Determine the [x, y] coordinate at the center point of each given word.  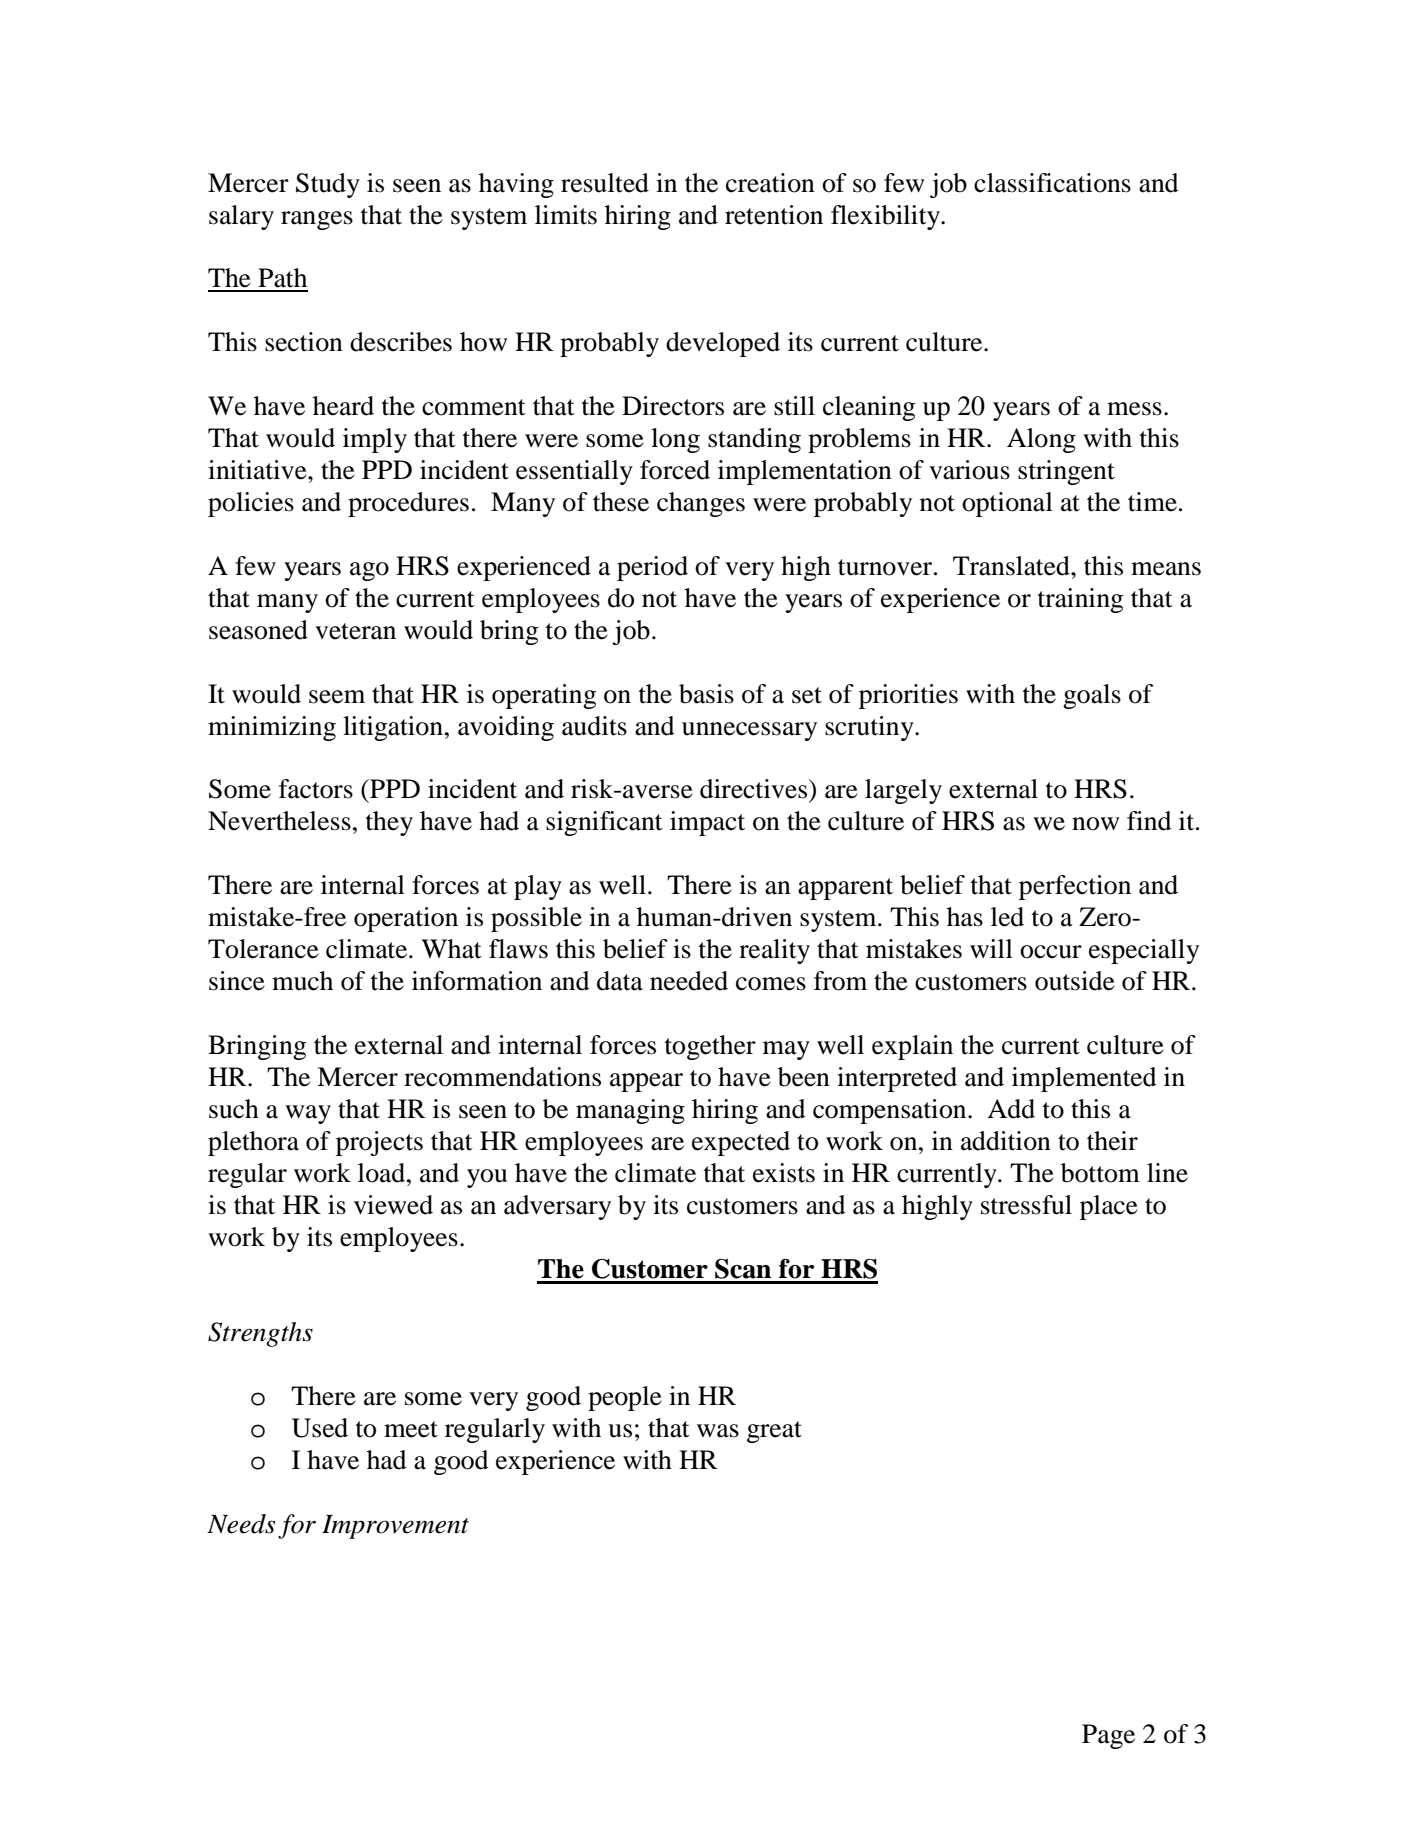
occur [1051, 952]
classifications [1052, 183]
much [302, 981]
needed [689, 981]
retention [774, 215]
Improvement [395, 1527]
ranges [317, 220]
